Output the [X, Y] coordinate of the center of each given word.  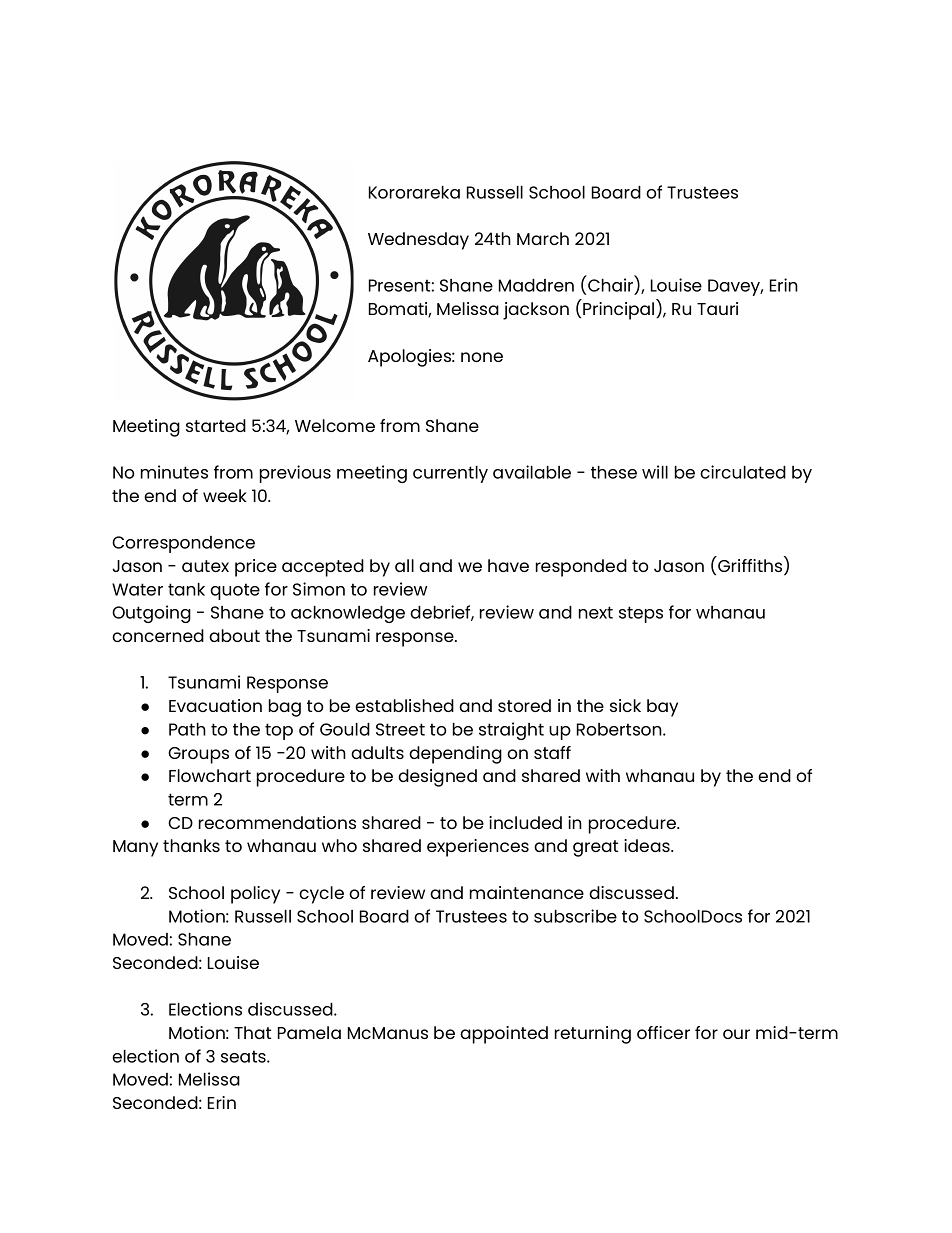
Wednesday [418, 241]
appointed [504, 1035]
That [252, 1032]
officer [663, 1032]
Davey [735, 287]
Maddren [536, 285]
